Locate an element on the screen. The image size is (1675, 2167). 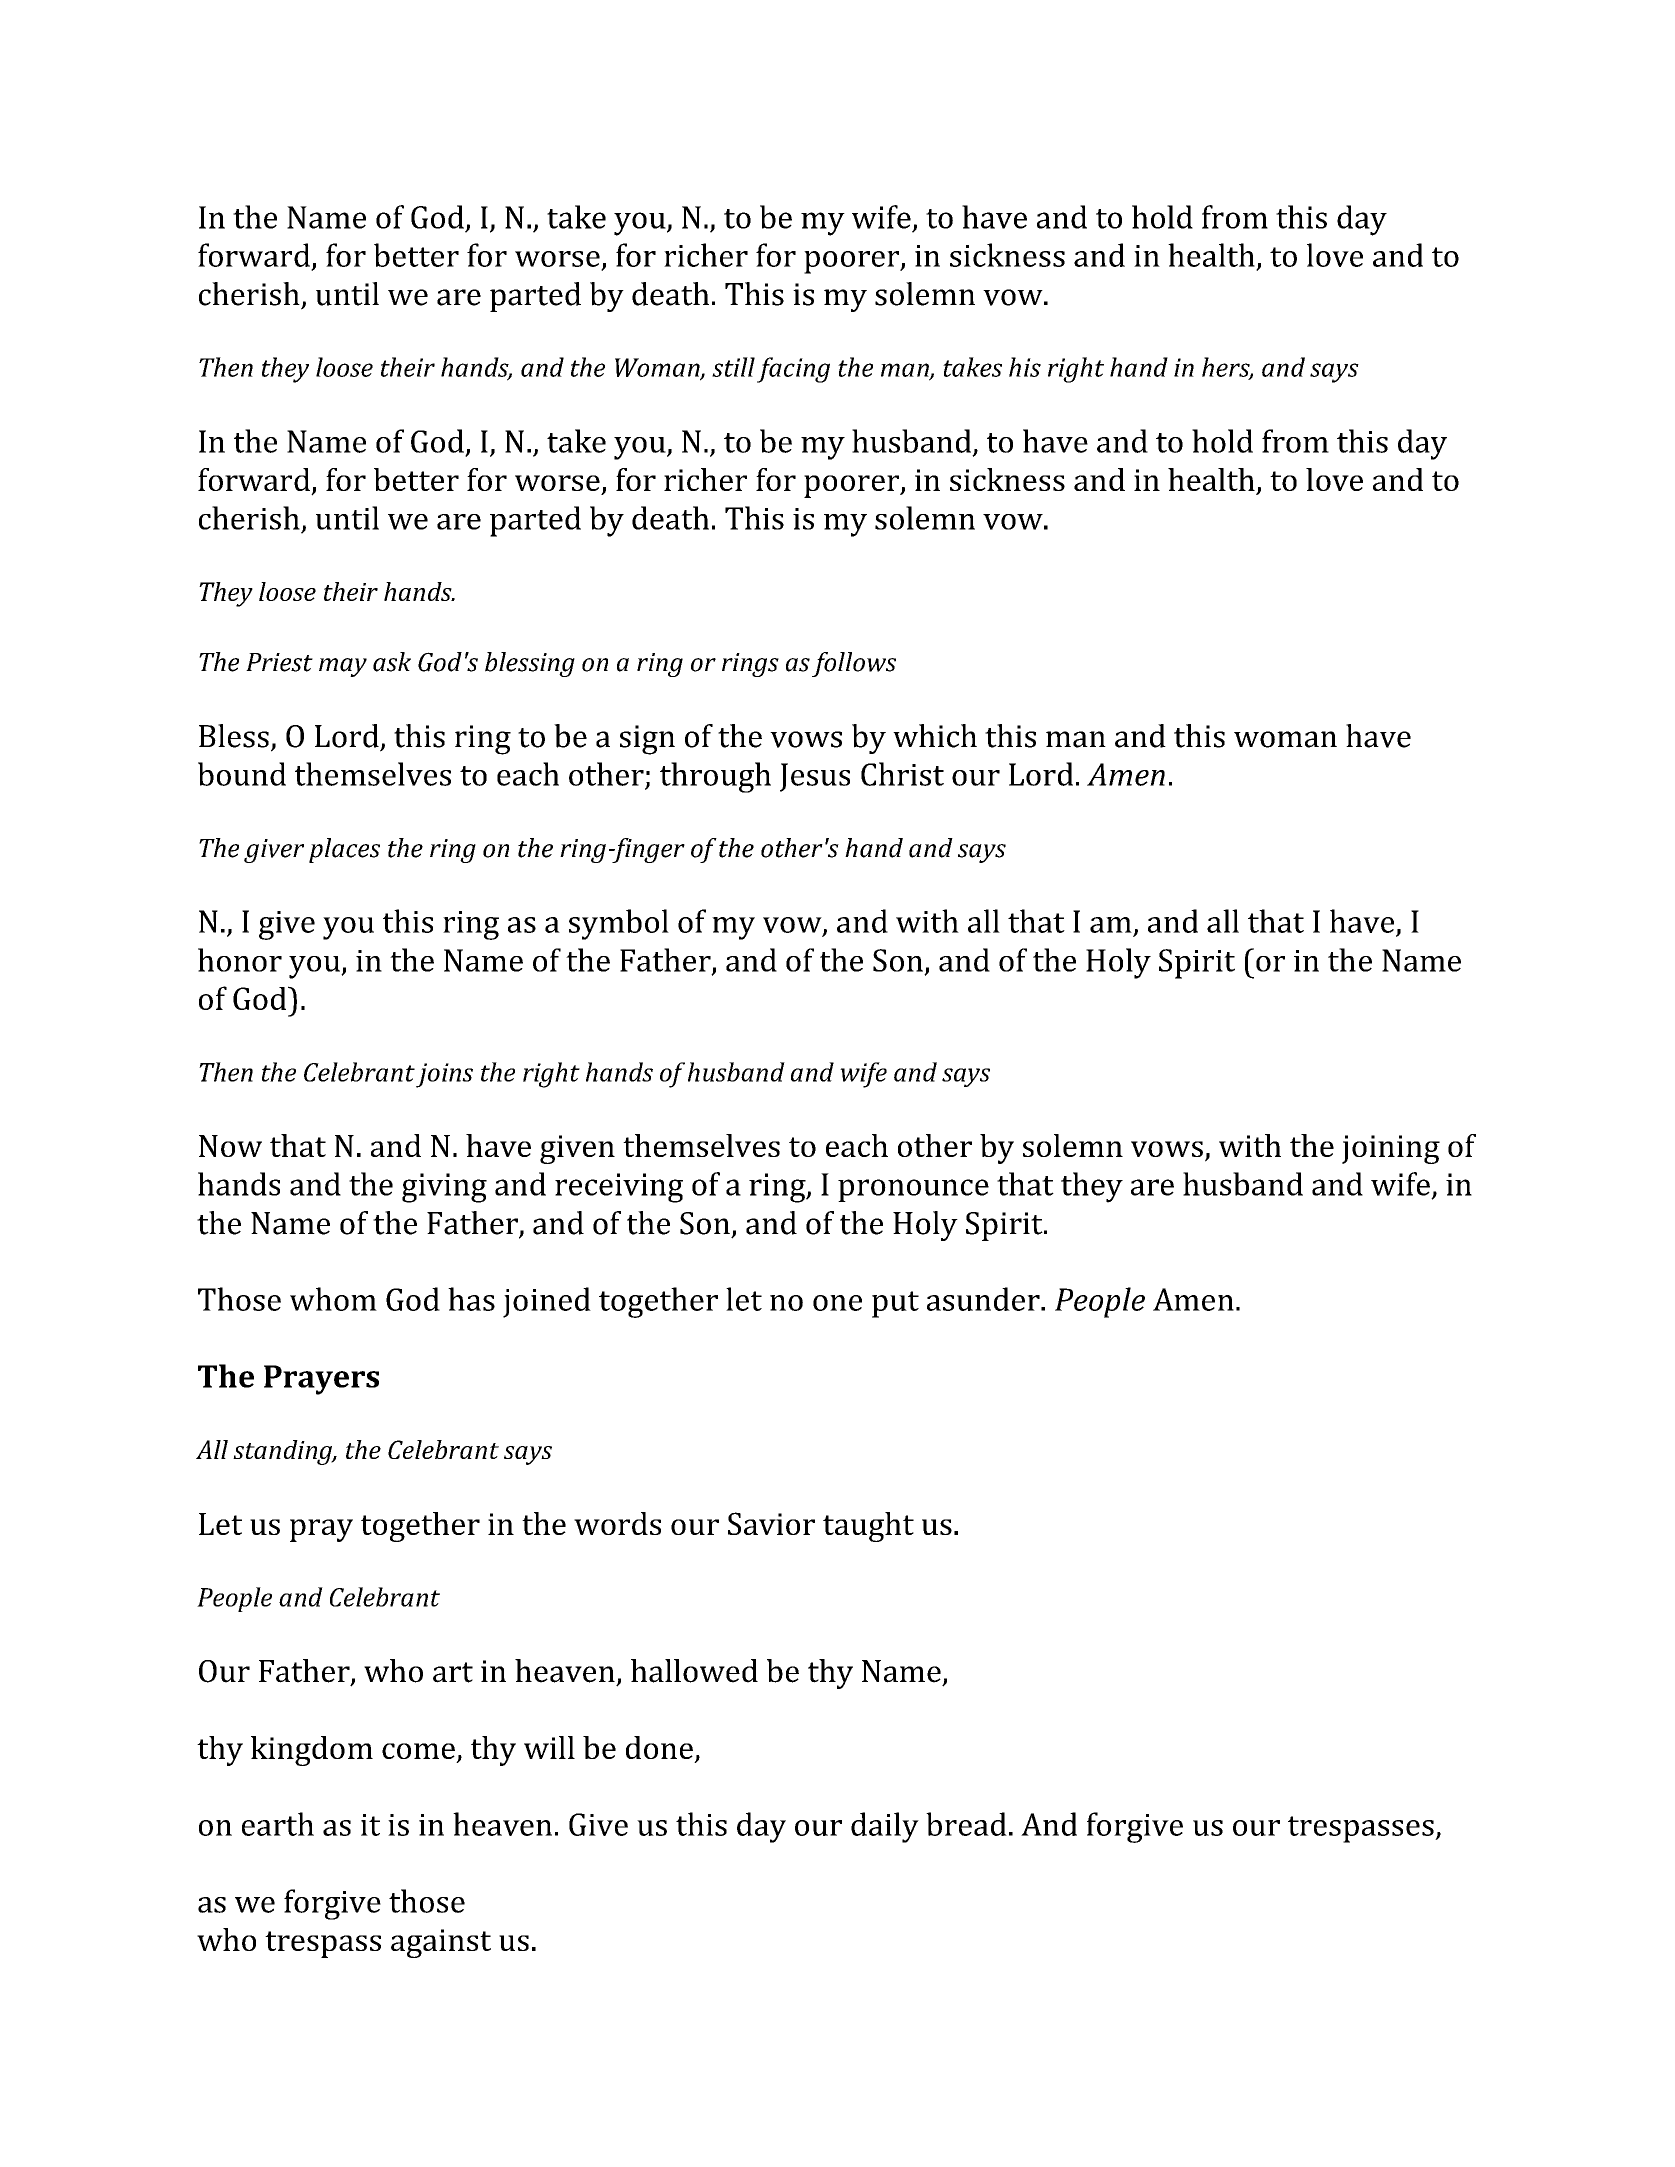
places is located at coordinates (344, 850).
